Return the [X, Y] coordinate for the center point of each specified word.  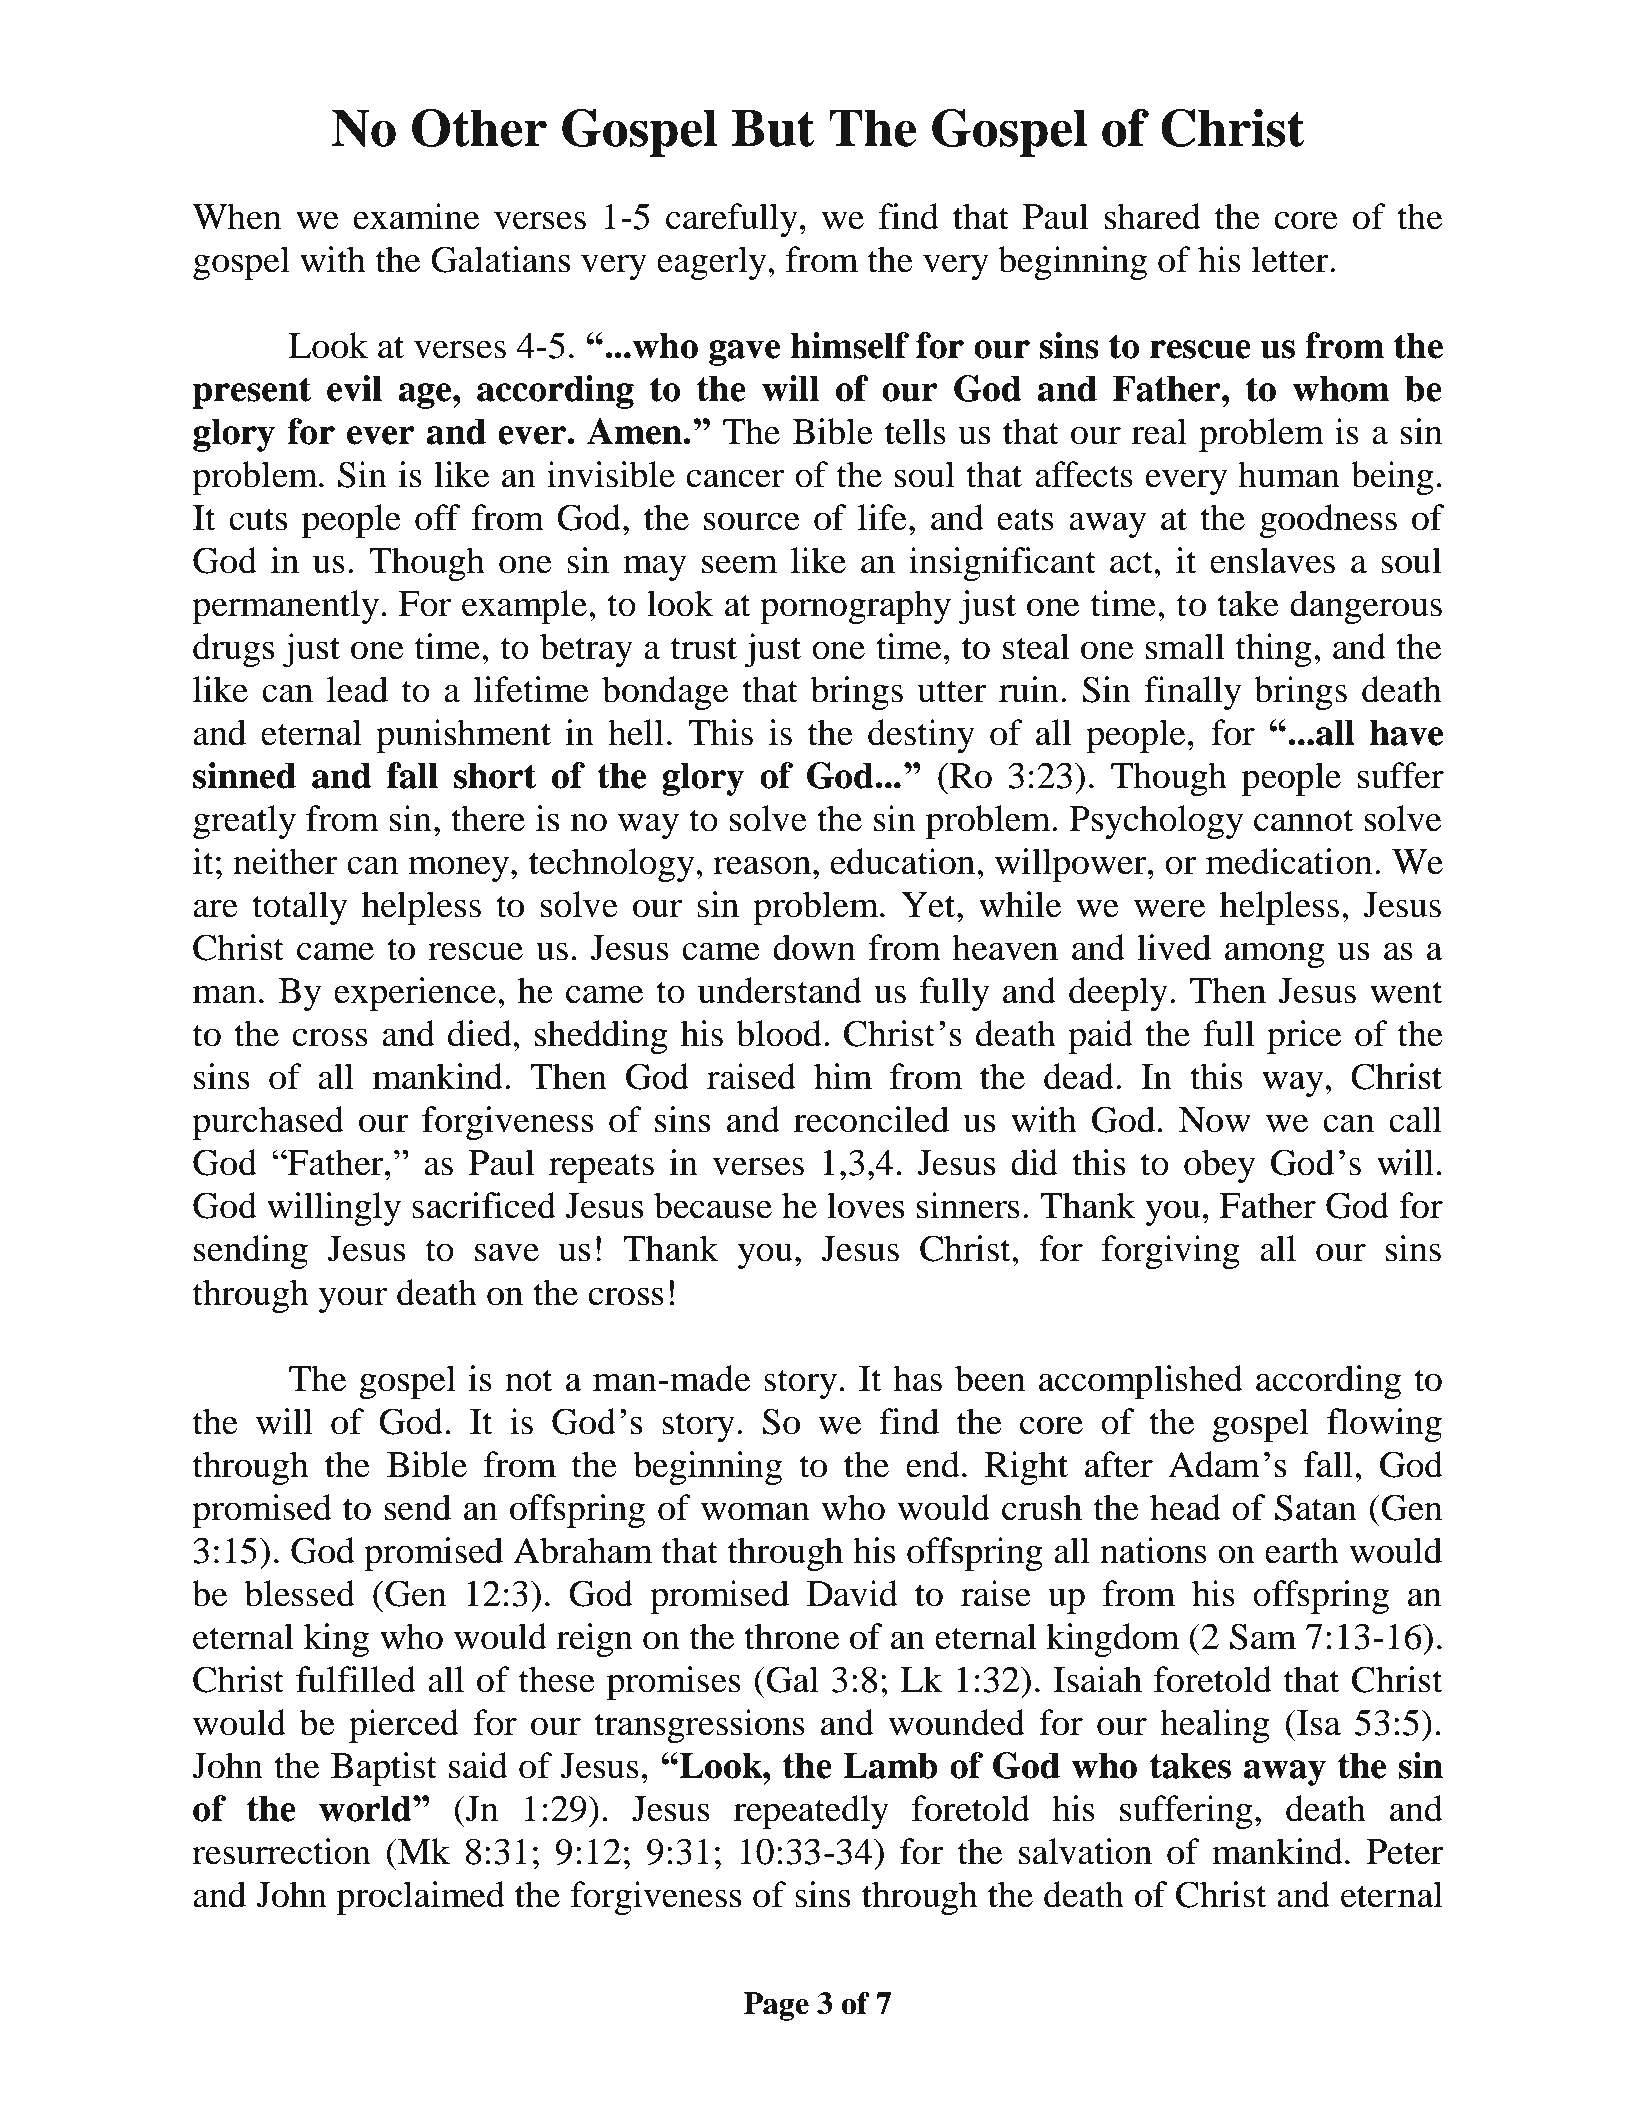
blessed [300, 1593]
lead [357, 689]
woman [755, 1511]
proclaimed [421, 1898]
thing [1274, 650]
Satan [1316, 1507]
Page [776, 2006]
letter [1291, 259]
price [1304, 1037]
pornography [855, 607]
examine [417, 216]
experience [415, 994]
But [773, 128]
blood [779, 1033]
